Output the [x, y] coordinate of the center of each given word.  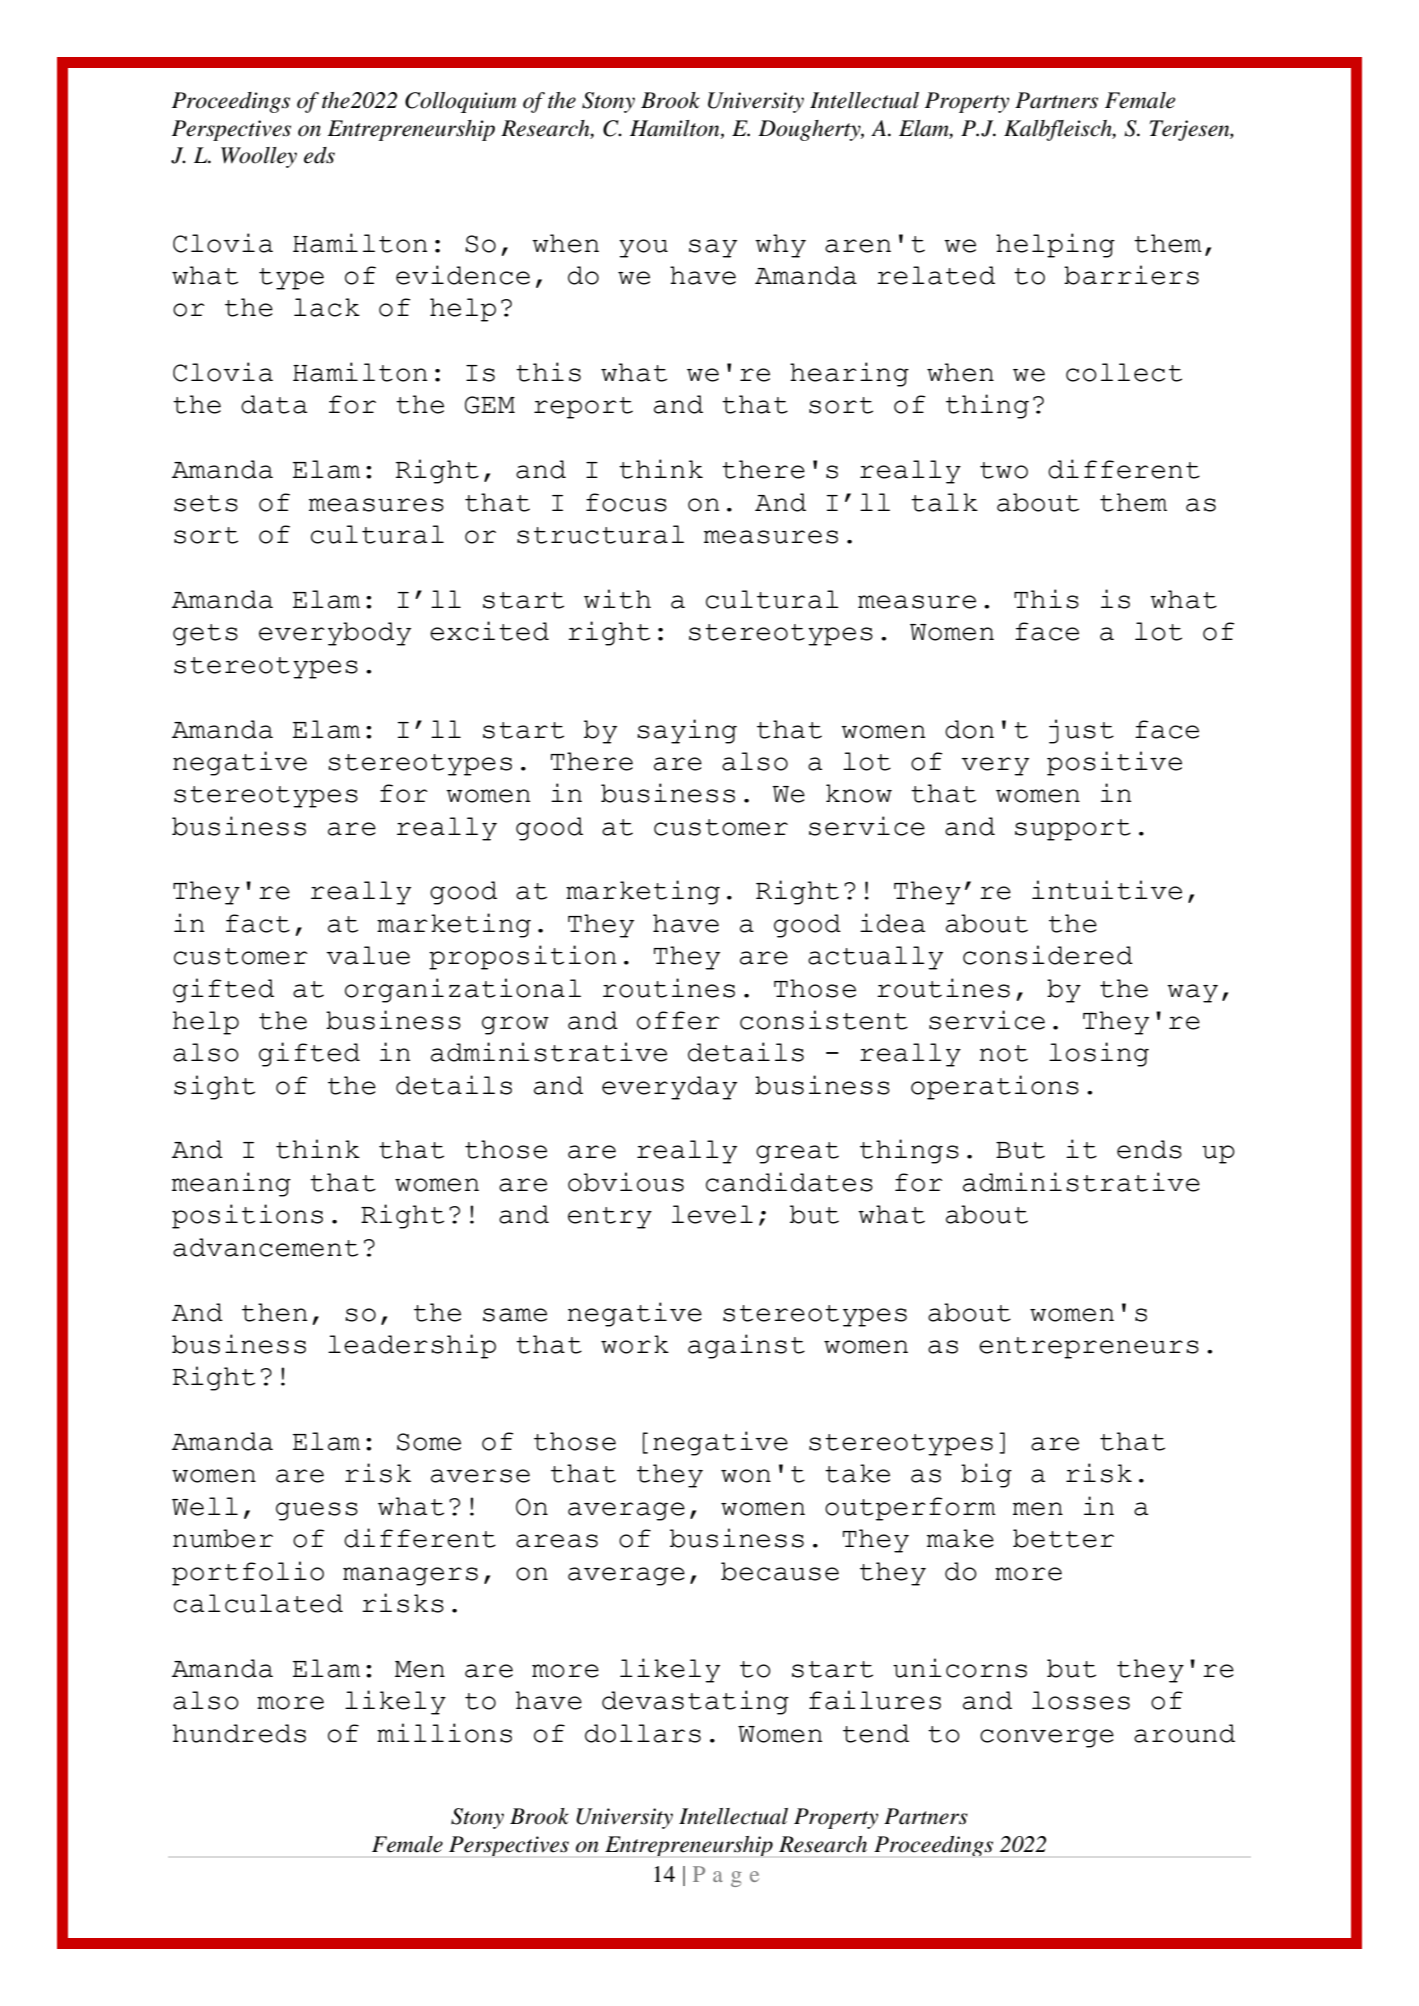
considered [1048, 955]
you [643, 248]
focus [626, 502]
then [275, 1312]
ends [1149, 1149]
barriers [1131, 275]
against [746, 1346]
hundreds [239, 1733]
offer [678, 1020]
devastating [695, 1702]
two [1004, 470]
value [368, 955]
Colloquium [460, 102]
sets [206, 503]
